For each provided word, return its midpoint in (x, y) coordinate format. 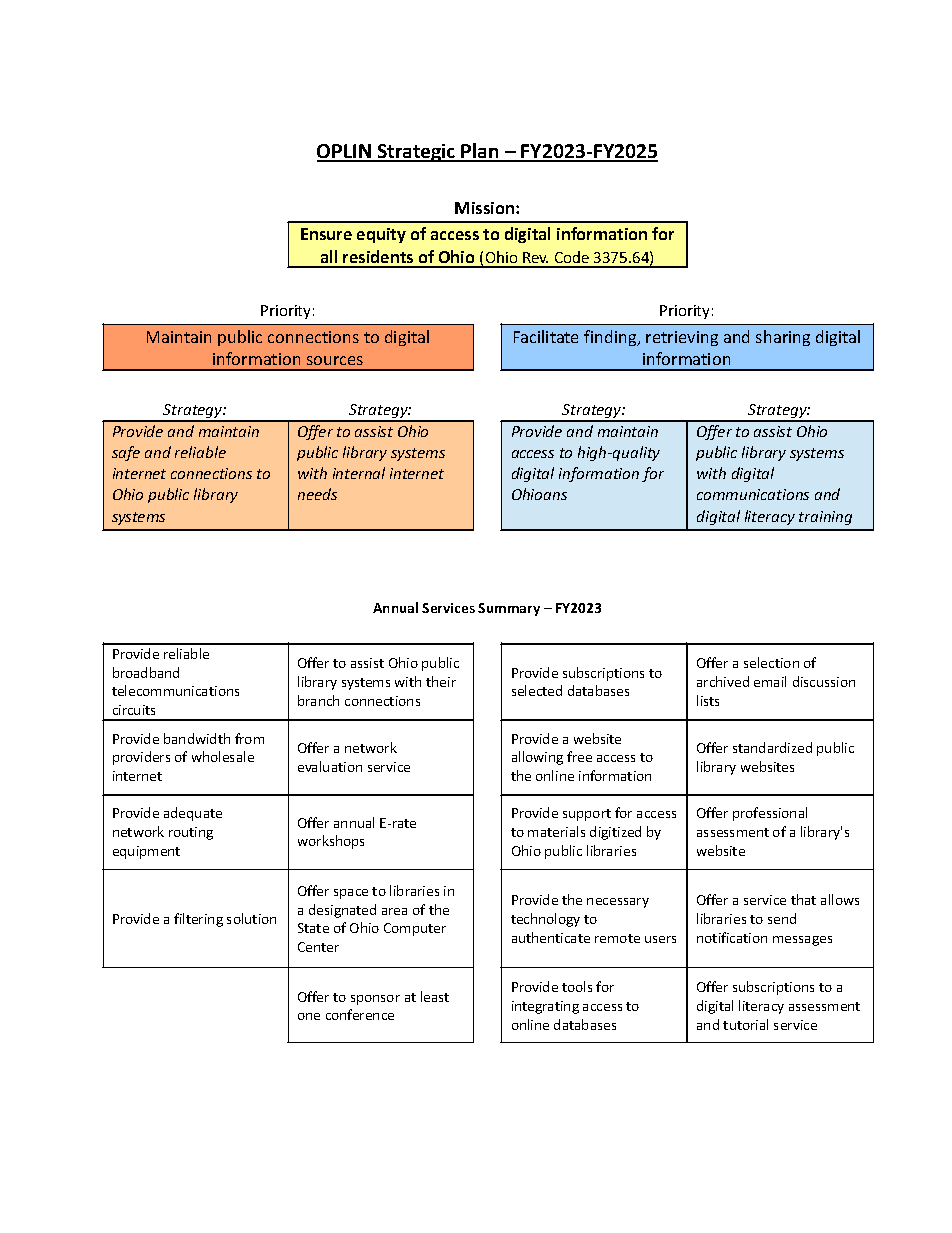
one (309, 1016)
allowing (537, 758)
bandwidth (197, 738)
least (435, 996)
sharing (783, 338)
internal (359, 473)
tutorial (745, 1024)
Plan (481, 152)
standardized (772, 747)
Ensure (326, 234)
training (825, 518)
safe (126, 453)
